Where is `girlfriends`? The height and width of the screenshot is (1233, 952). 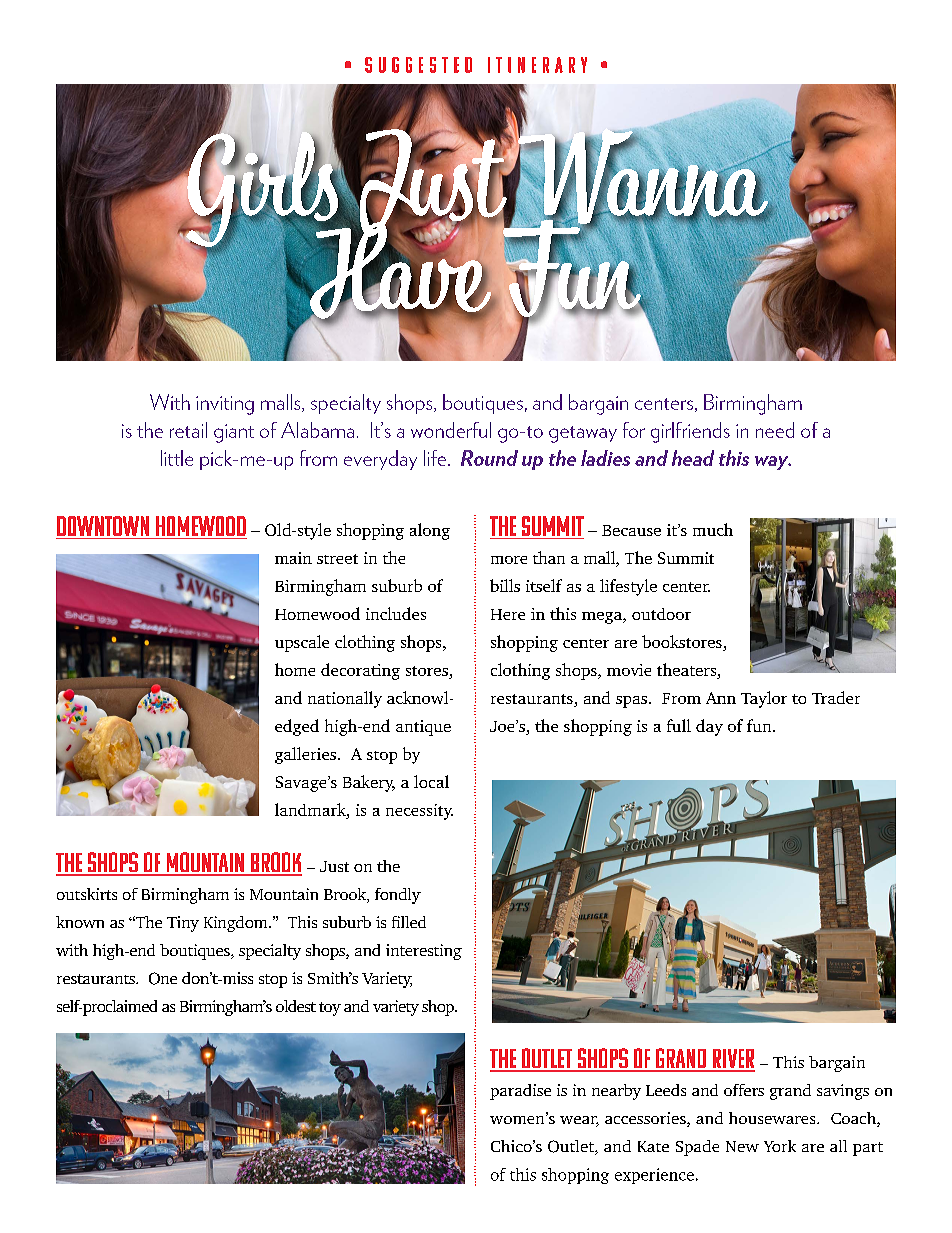
girlfriends is located at coordinates (690, 432).
